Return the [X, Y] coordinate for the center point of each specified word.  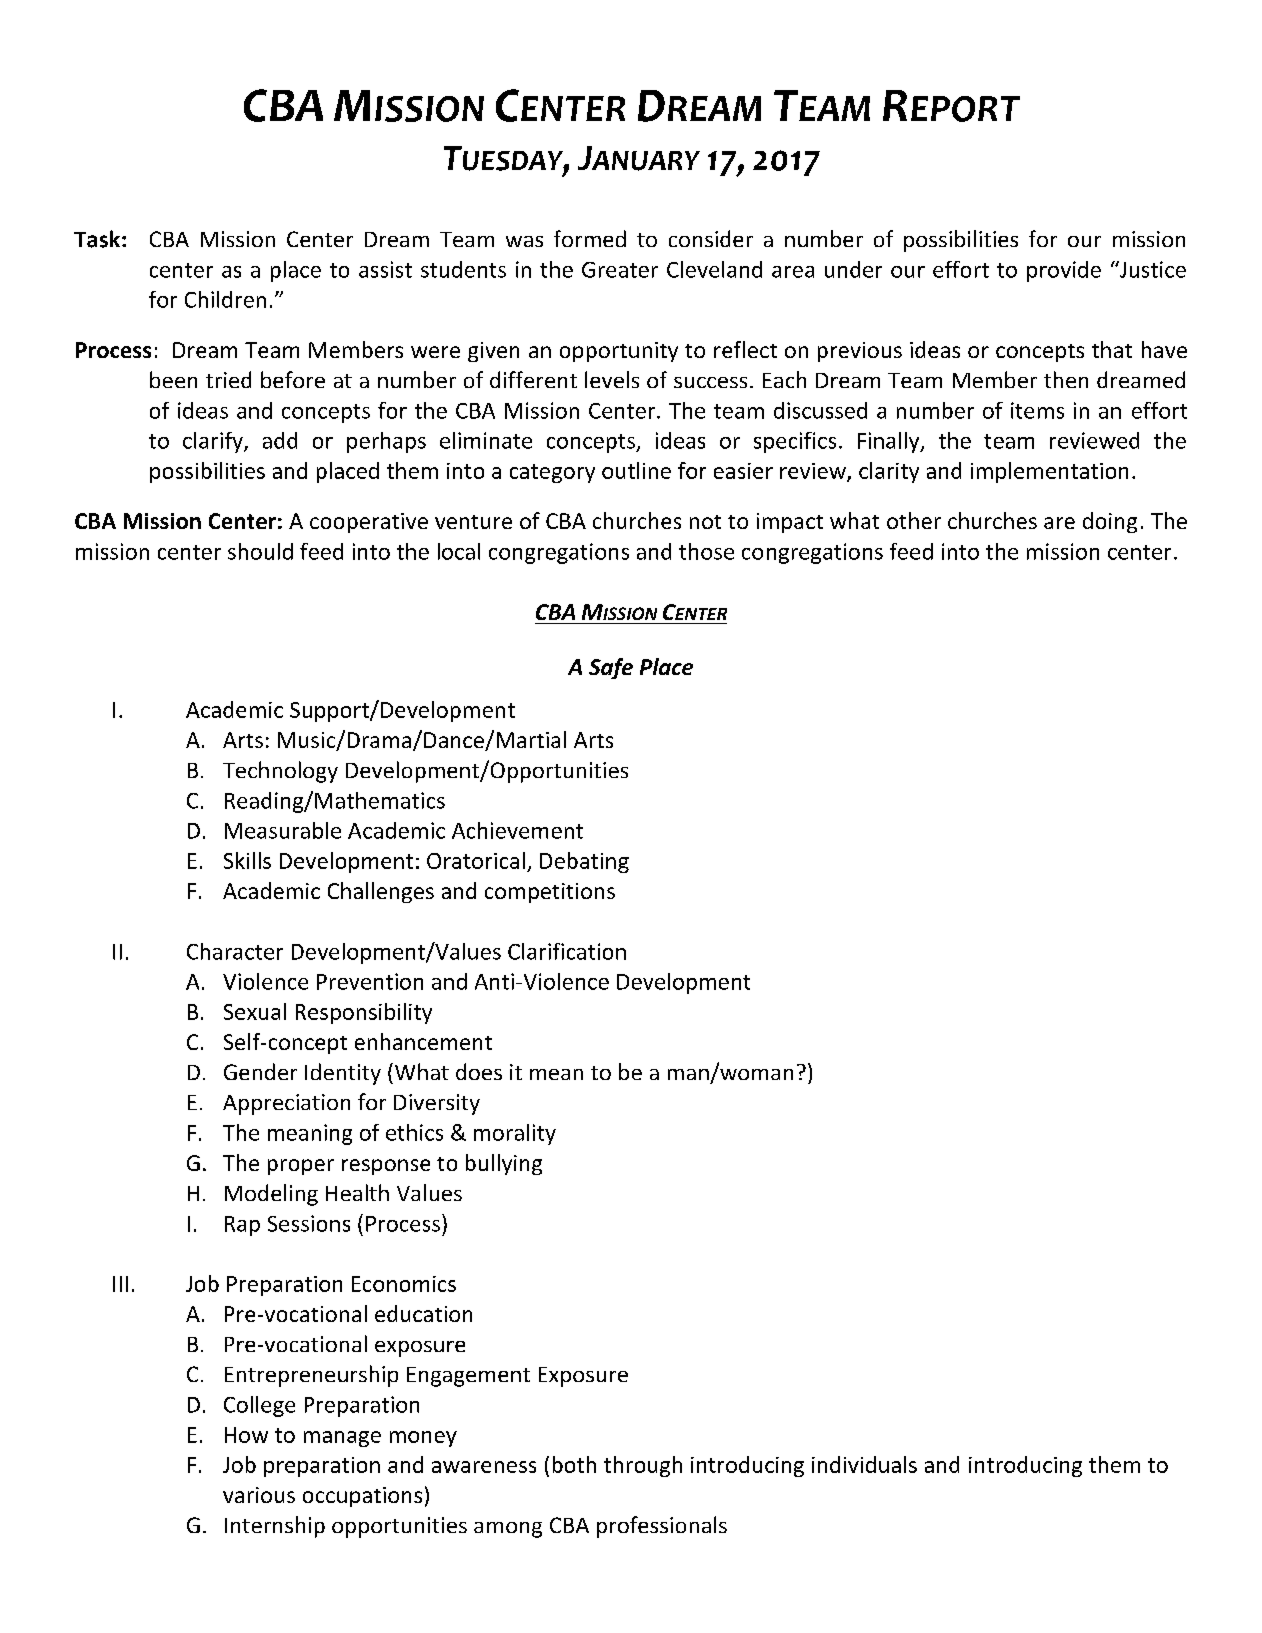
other [914, 520]
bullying [504, 1164]
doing [1110, 522]
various [259, 1495]
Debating [584, 862]
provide [1064, 271]
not [705, 522]
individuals [864, 1464]
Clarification [567, 951]
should [260, 551]
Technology [280, 772]
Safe [611, 668]
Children [225, 299]
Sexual [255, 1011]
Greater [620, 270]
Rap [242, 1226]
